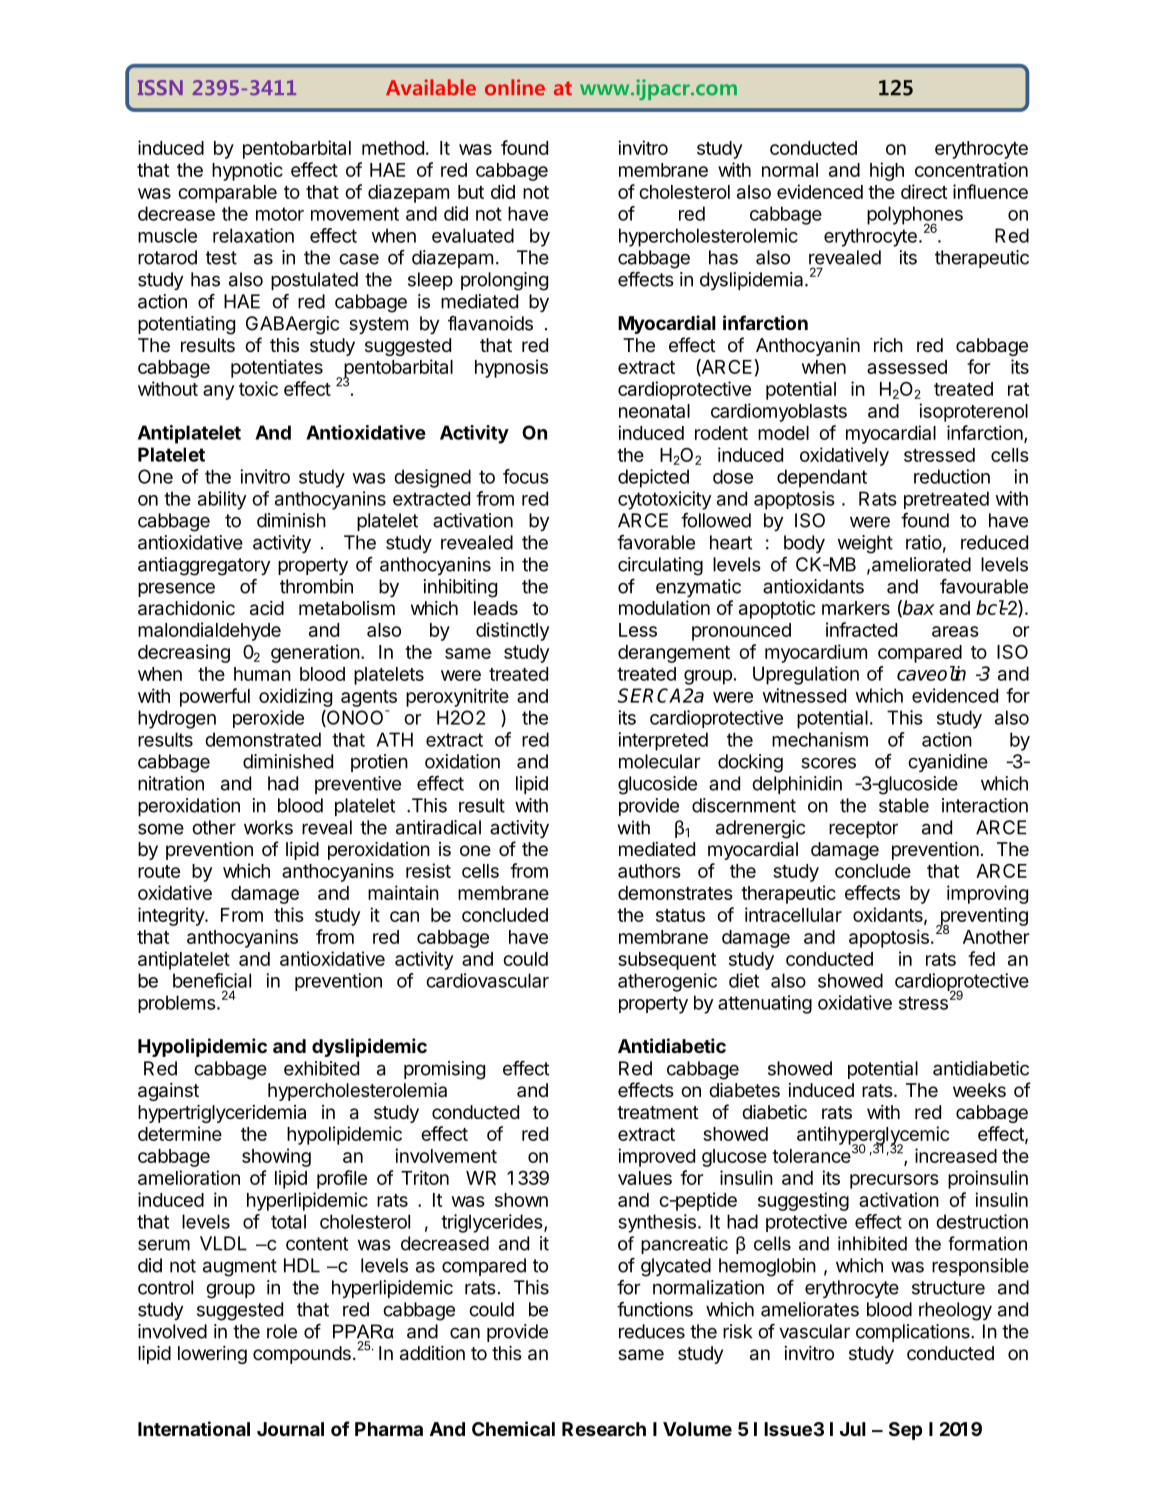 The image size is (1166, 1509). I want to click on Journal, so click(290, 1429).
